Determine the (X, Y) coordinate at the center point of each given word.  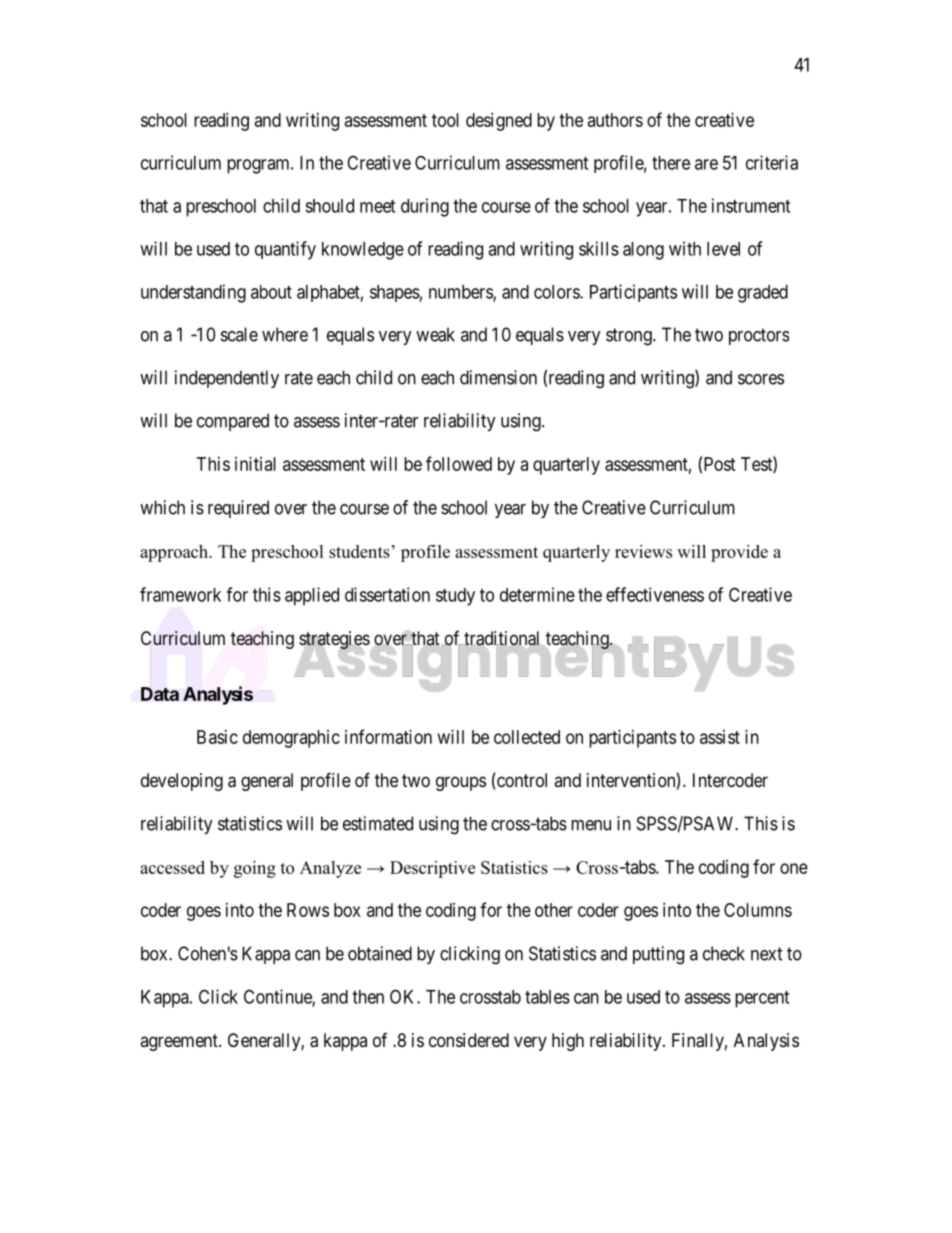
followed (459, 463)
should (329, 206)
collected (527, 737)
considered (469, 1040)
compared (233, 422)
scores (761, 379)
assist (720, 737)
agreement (180, 1042)
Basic (217, 737)
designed (499, 122)
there (671, 163)
